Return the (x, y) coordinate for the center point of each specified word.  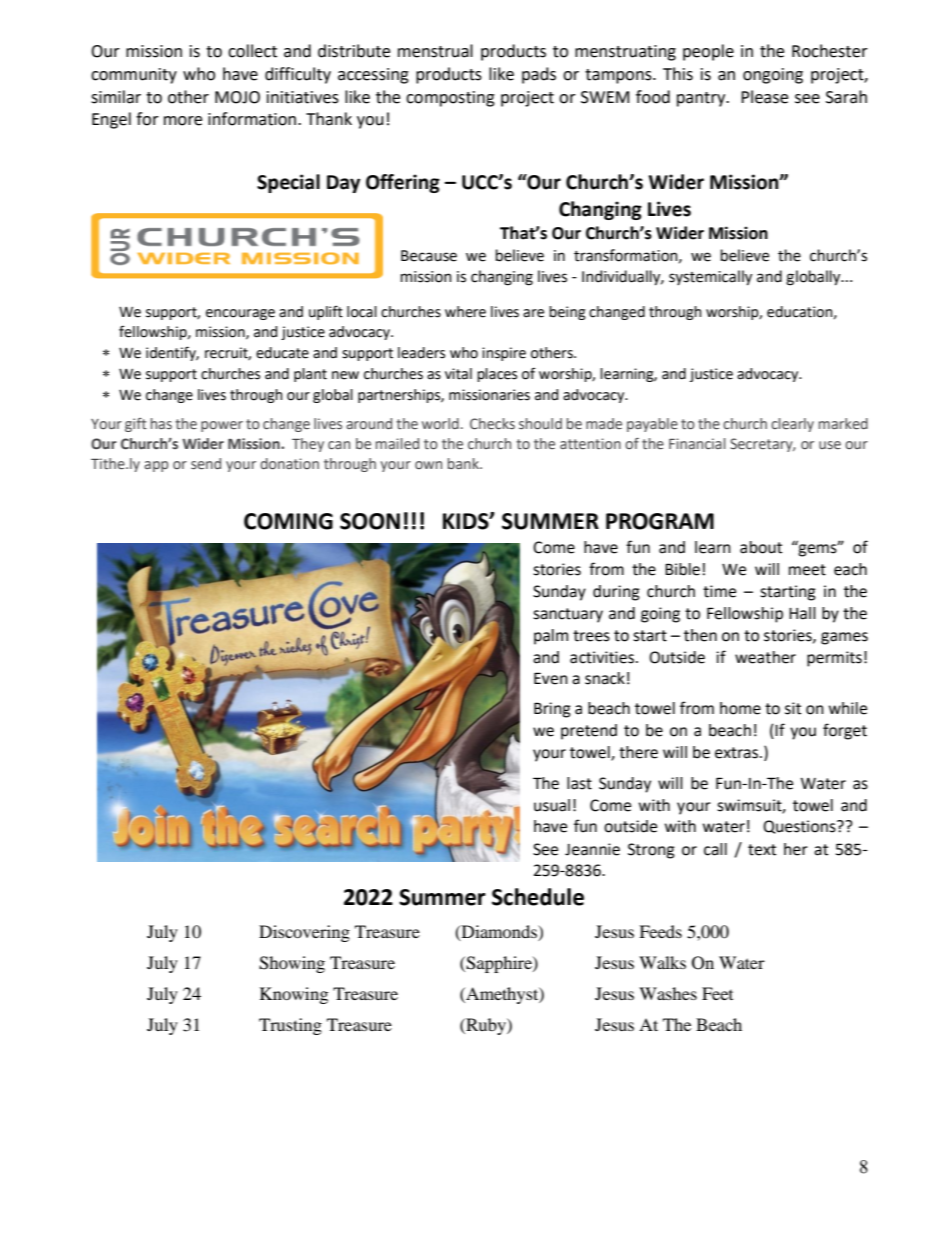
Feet (717, 993)
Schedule (538, 897)
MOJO (237, 97)
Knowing (294, 995)
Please (764, 97)
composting (450, 99)
